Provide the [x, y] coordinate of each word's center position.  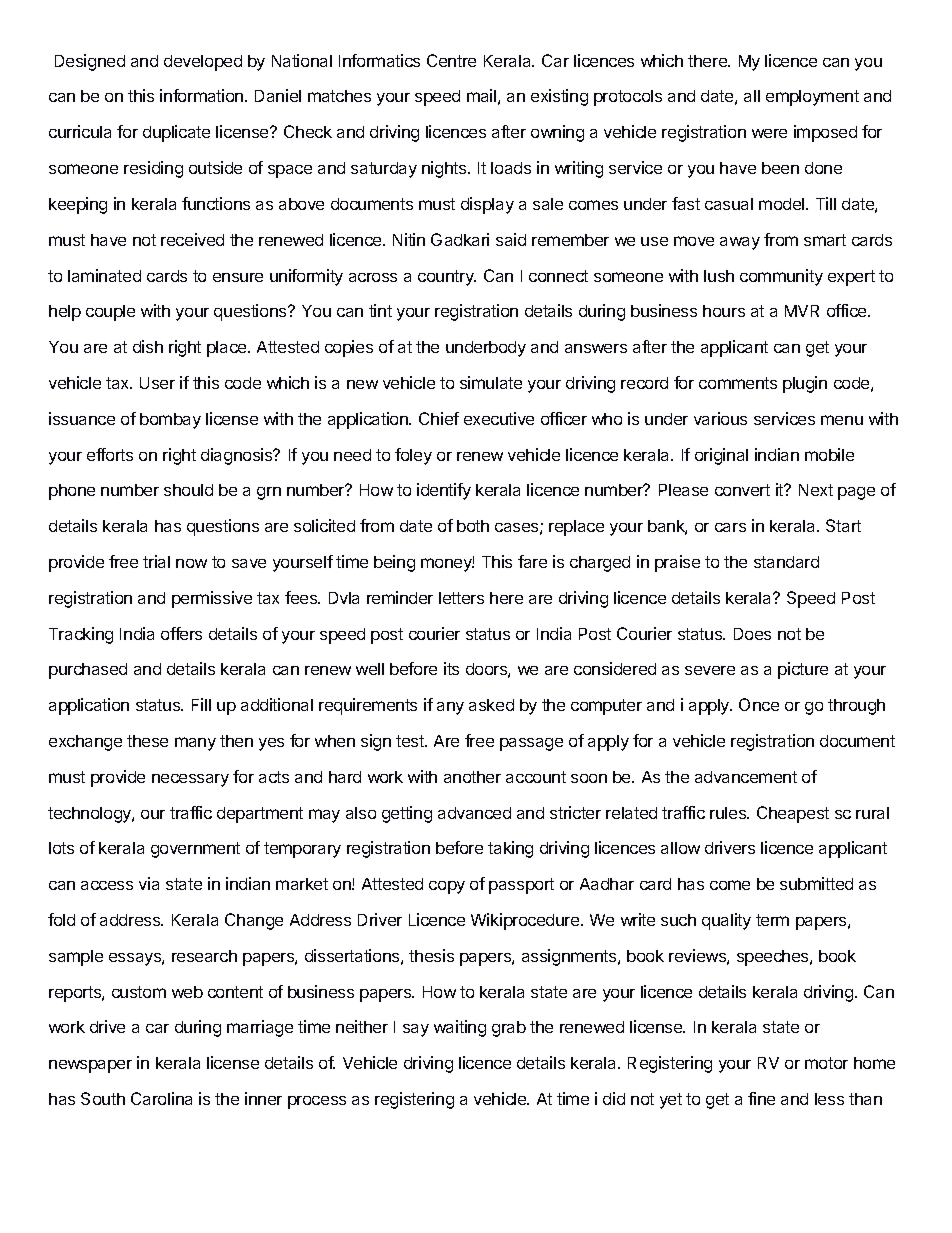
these [147, 741]
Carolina [161, 1098]
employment [812, 98]
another [472, 777]
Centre [451, 60]
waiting [460, 1028]
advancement [746, 777]
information [203, 95]
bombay [170, 421]
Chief [439, 418]
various [720, 418]
